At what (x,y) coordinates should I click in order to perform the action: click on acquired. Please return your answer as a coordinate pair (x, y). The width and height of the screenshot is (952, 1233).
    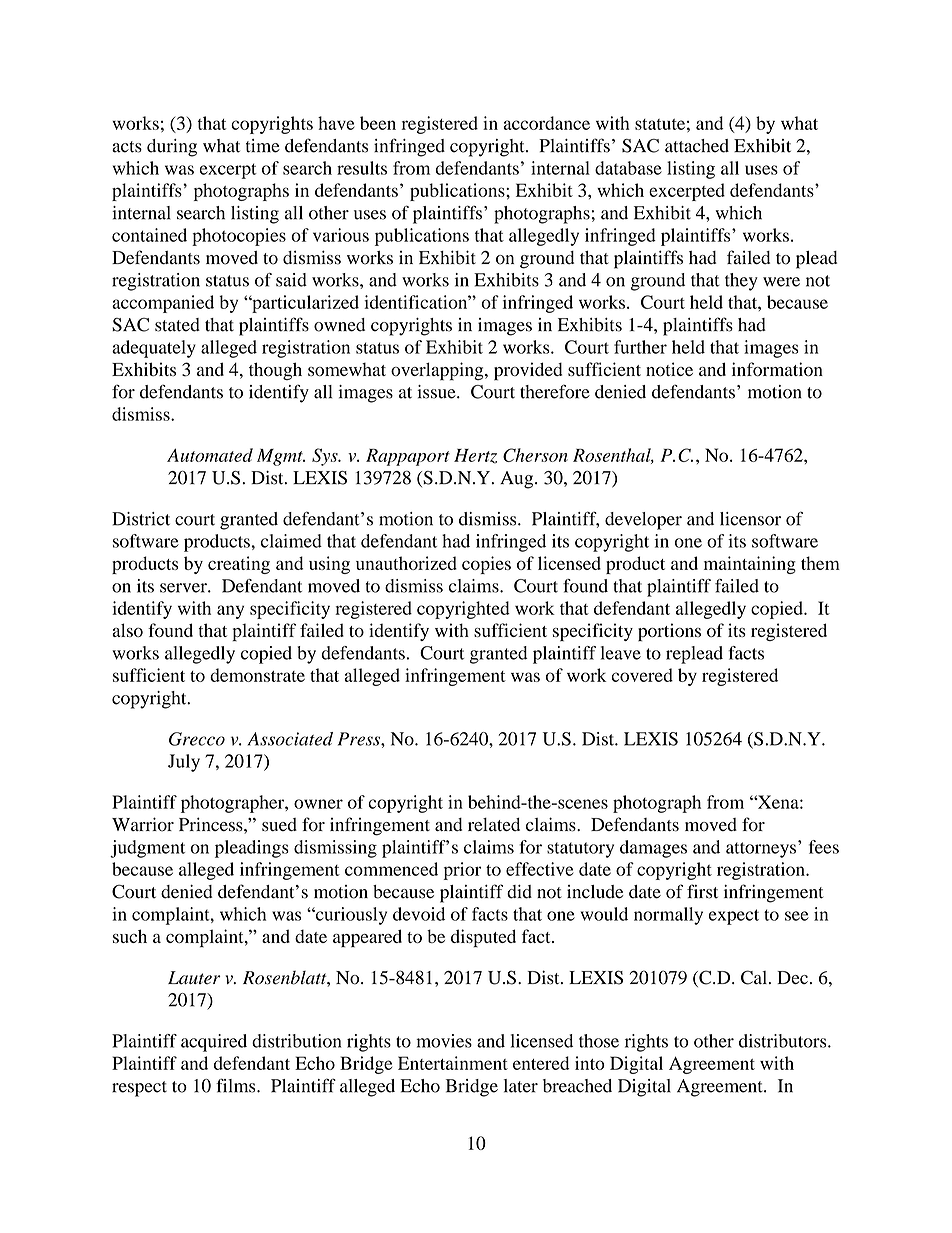
    Looking at the image, I should click on (214, 1043).
